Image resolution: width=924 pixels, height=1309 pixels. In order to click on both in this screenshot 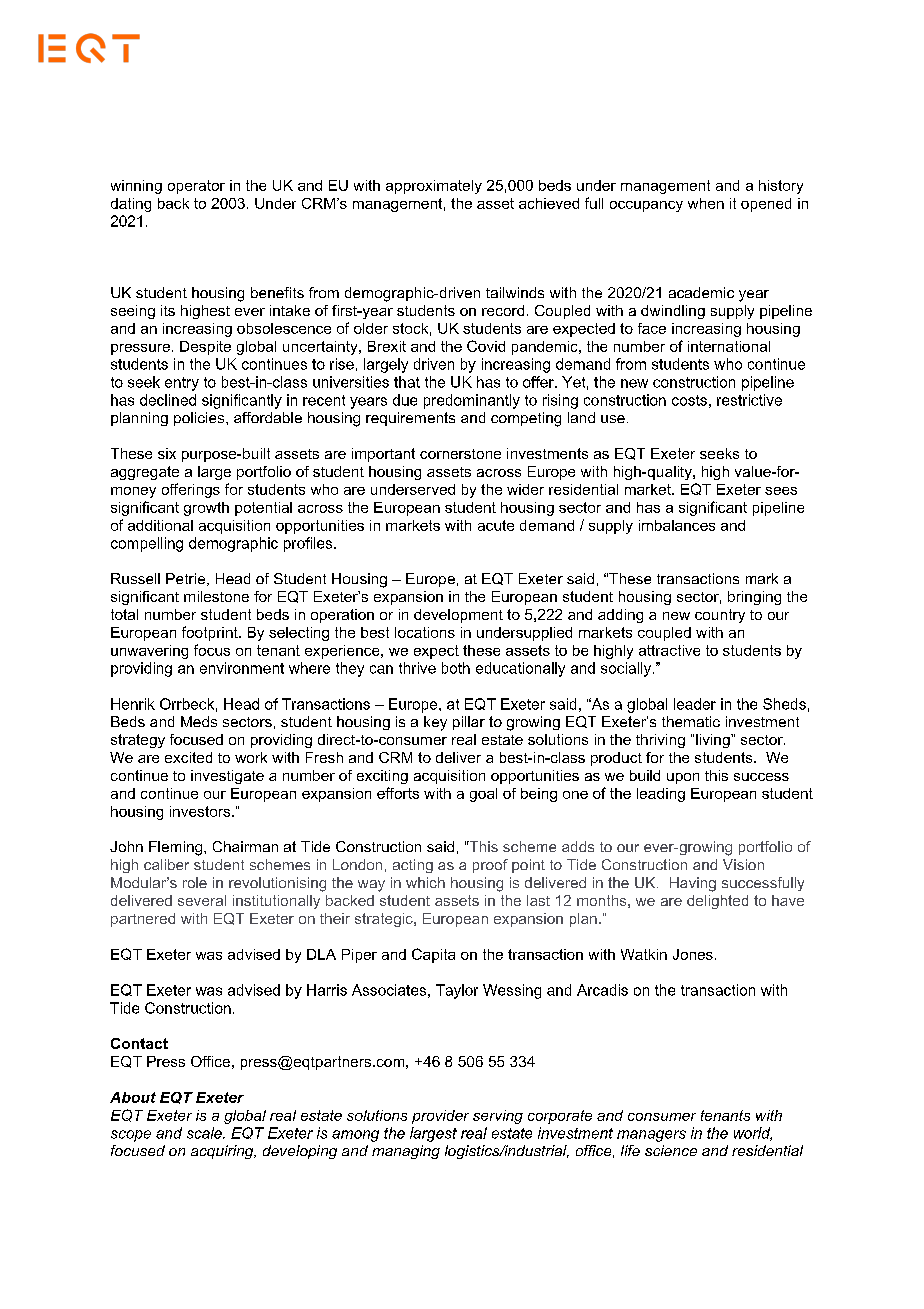, I will do `click(456, 668)`.
